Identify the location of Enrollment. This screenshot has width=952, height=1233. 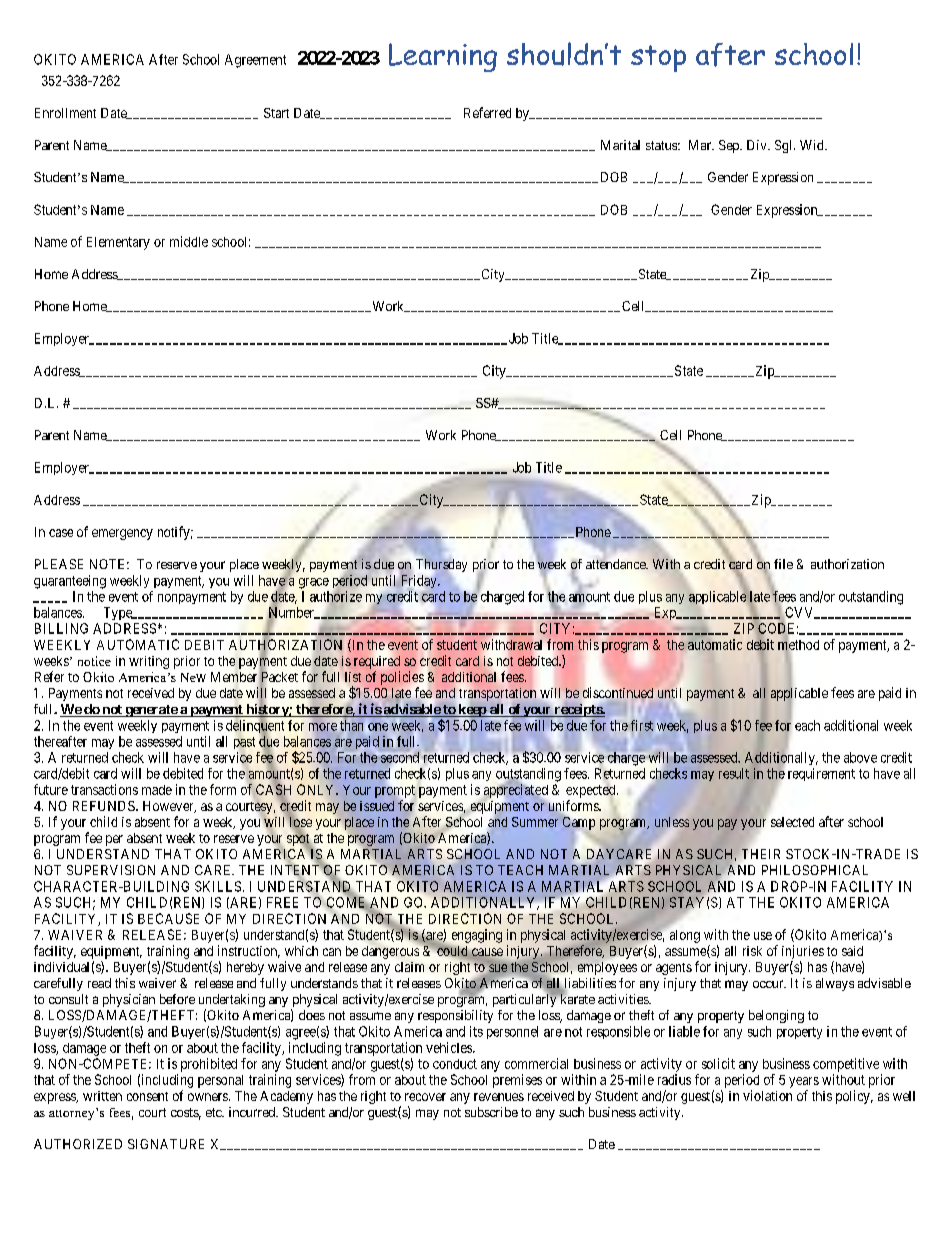
(65, 113).
